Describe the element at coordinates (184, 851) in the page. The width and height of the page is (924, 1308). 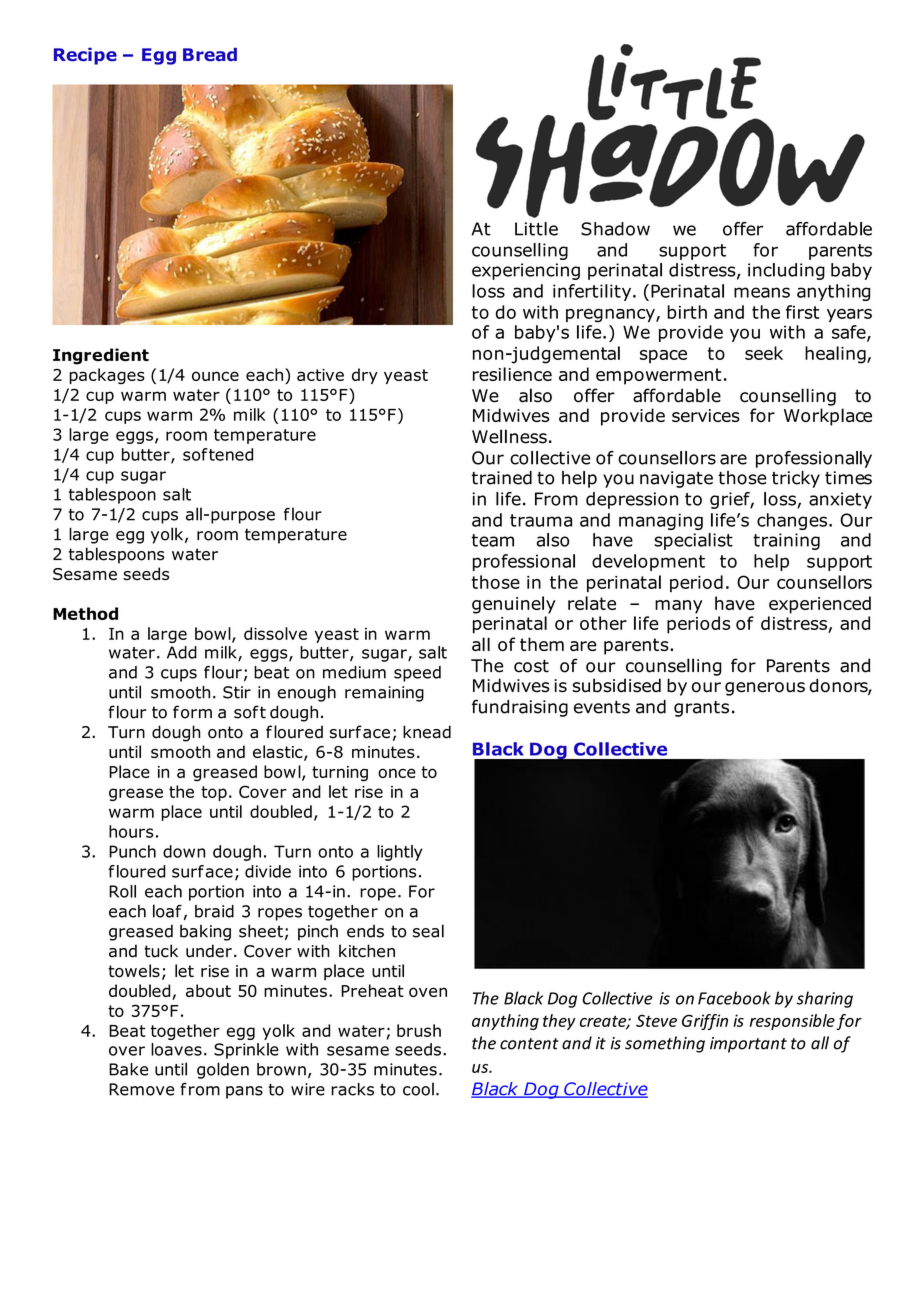
I see `down` at that location.
